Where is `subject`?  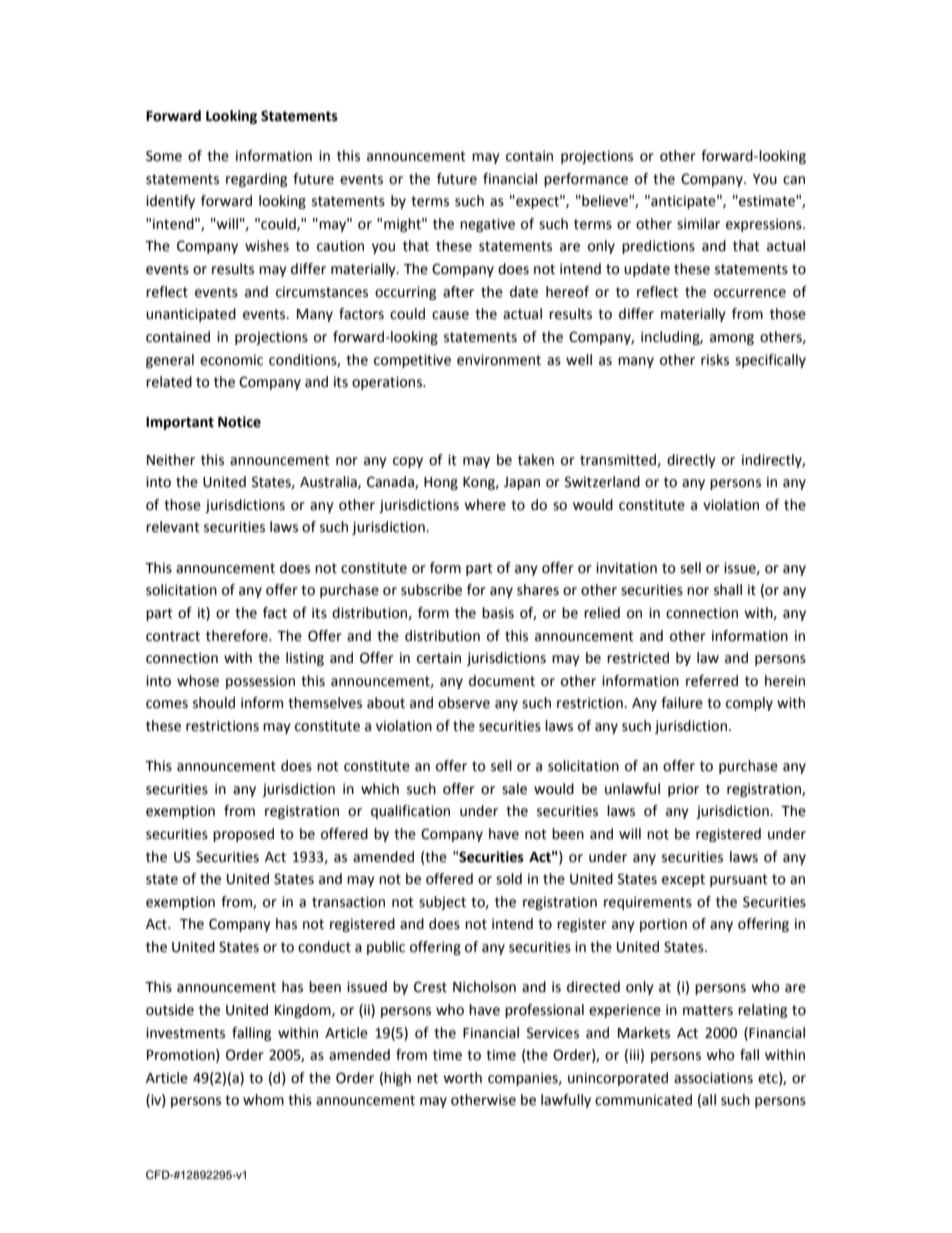 subject is located at coordinates (442, 903).
